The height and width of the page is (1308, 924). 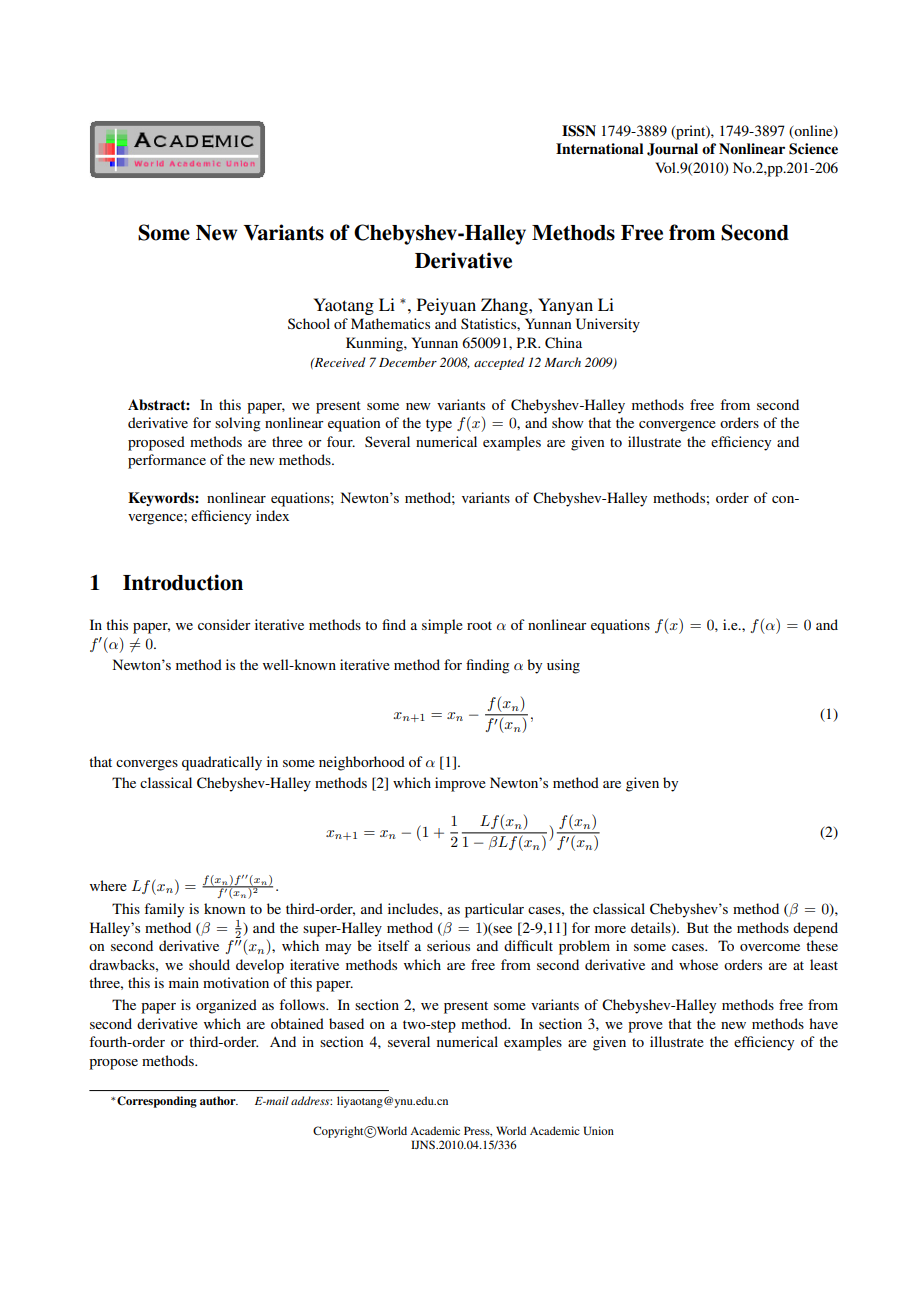 What do you see at coordinates (309, 323) in the page?
I see `School` at bounding box center [309, 323].
